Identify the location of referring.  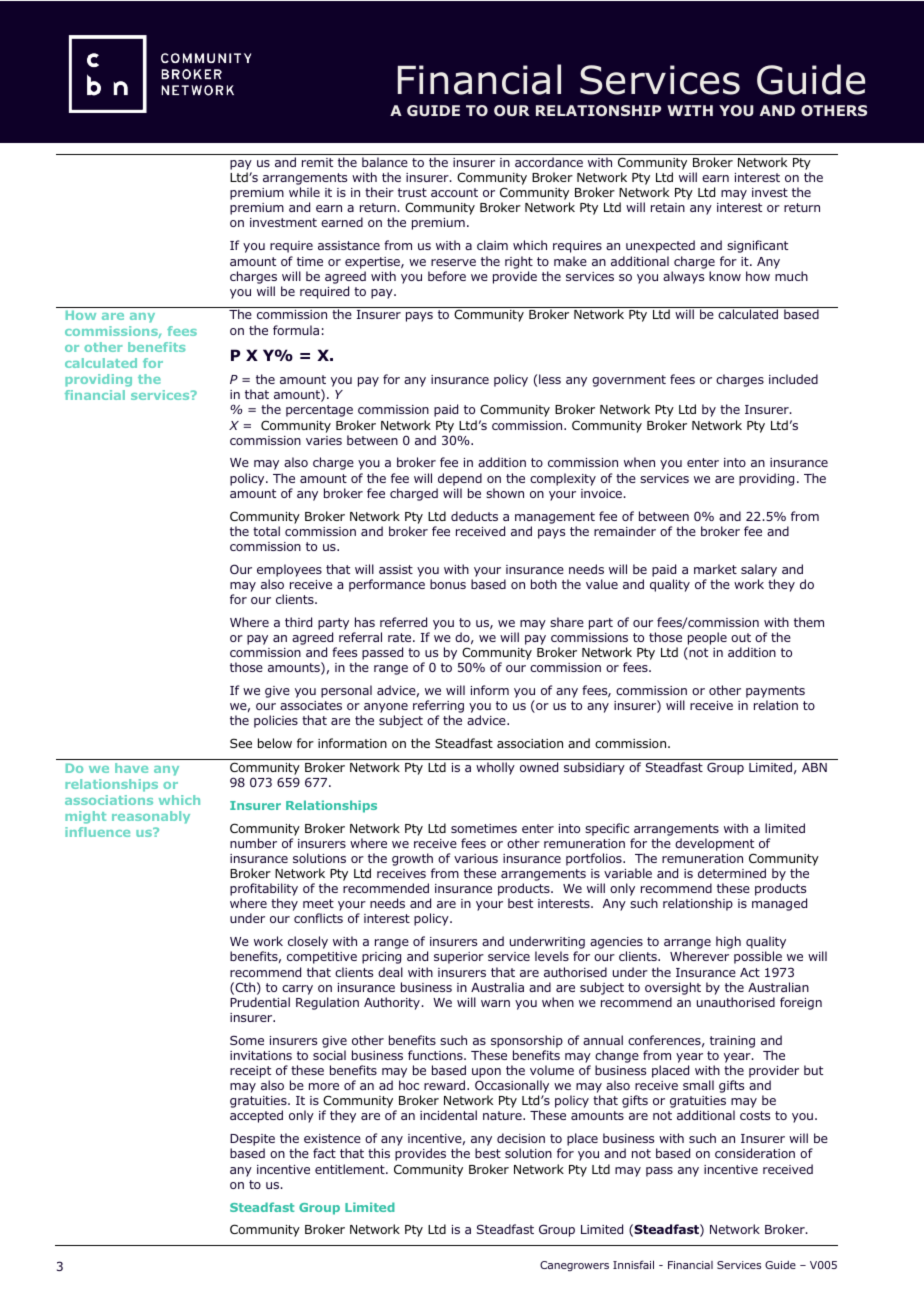
(438, 708).
